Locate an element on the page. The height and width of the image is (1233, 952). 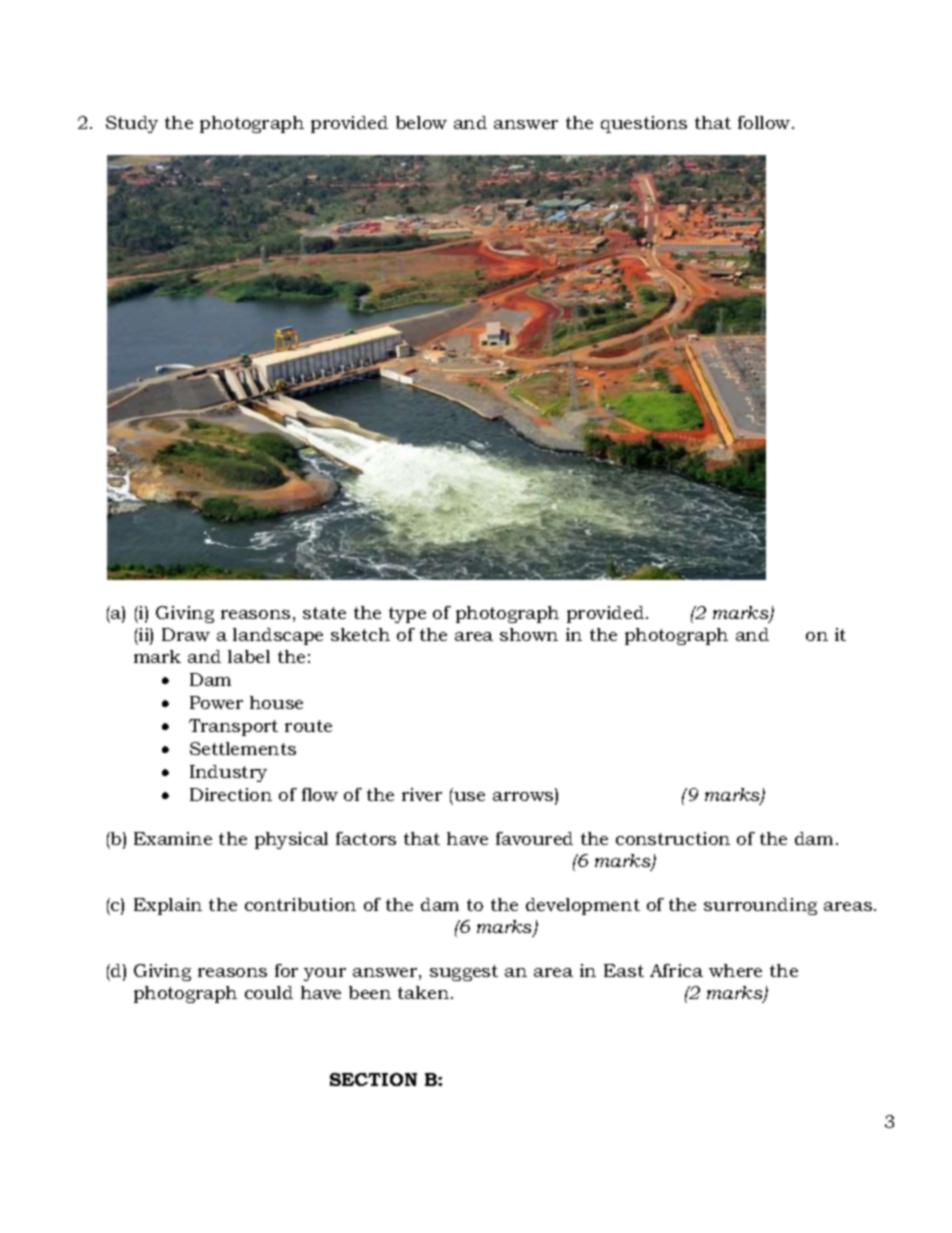
Examine is located at coordinates (173, 838).
